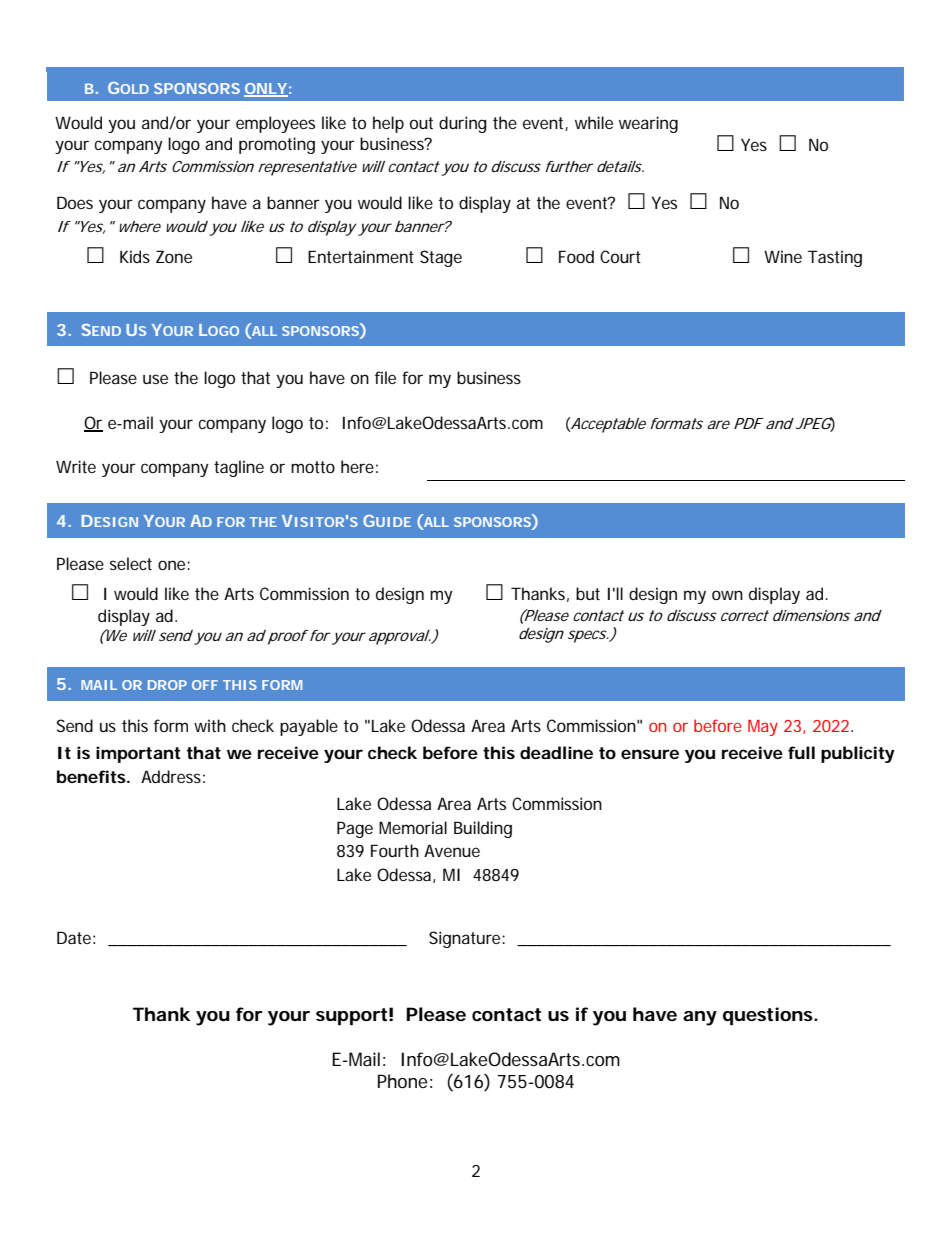 The width and height of the document is (952, 1233). What do you see at coordinates (402, 1081) in the document?
I see `Phone` at bounding box center [402, 1081].
